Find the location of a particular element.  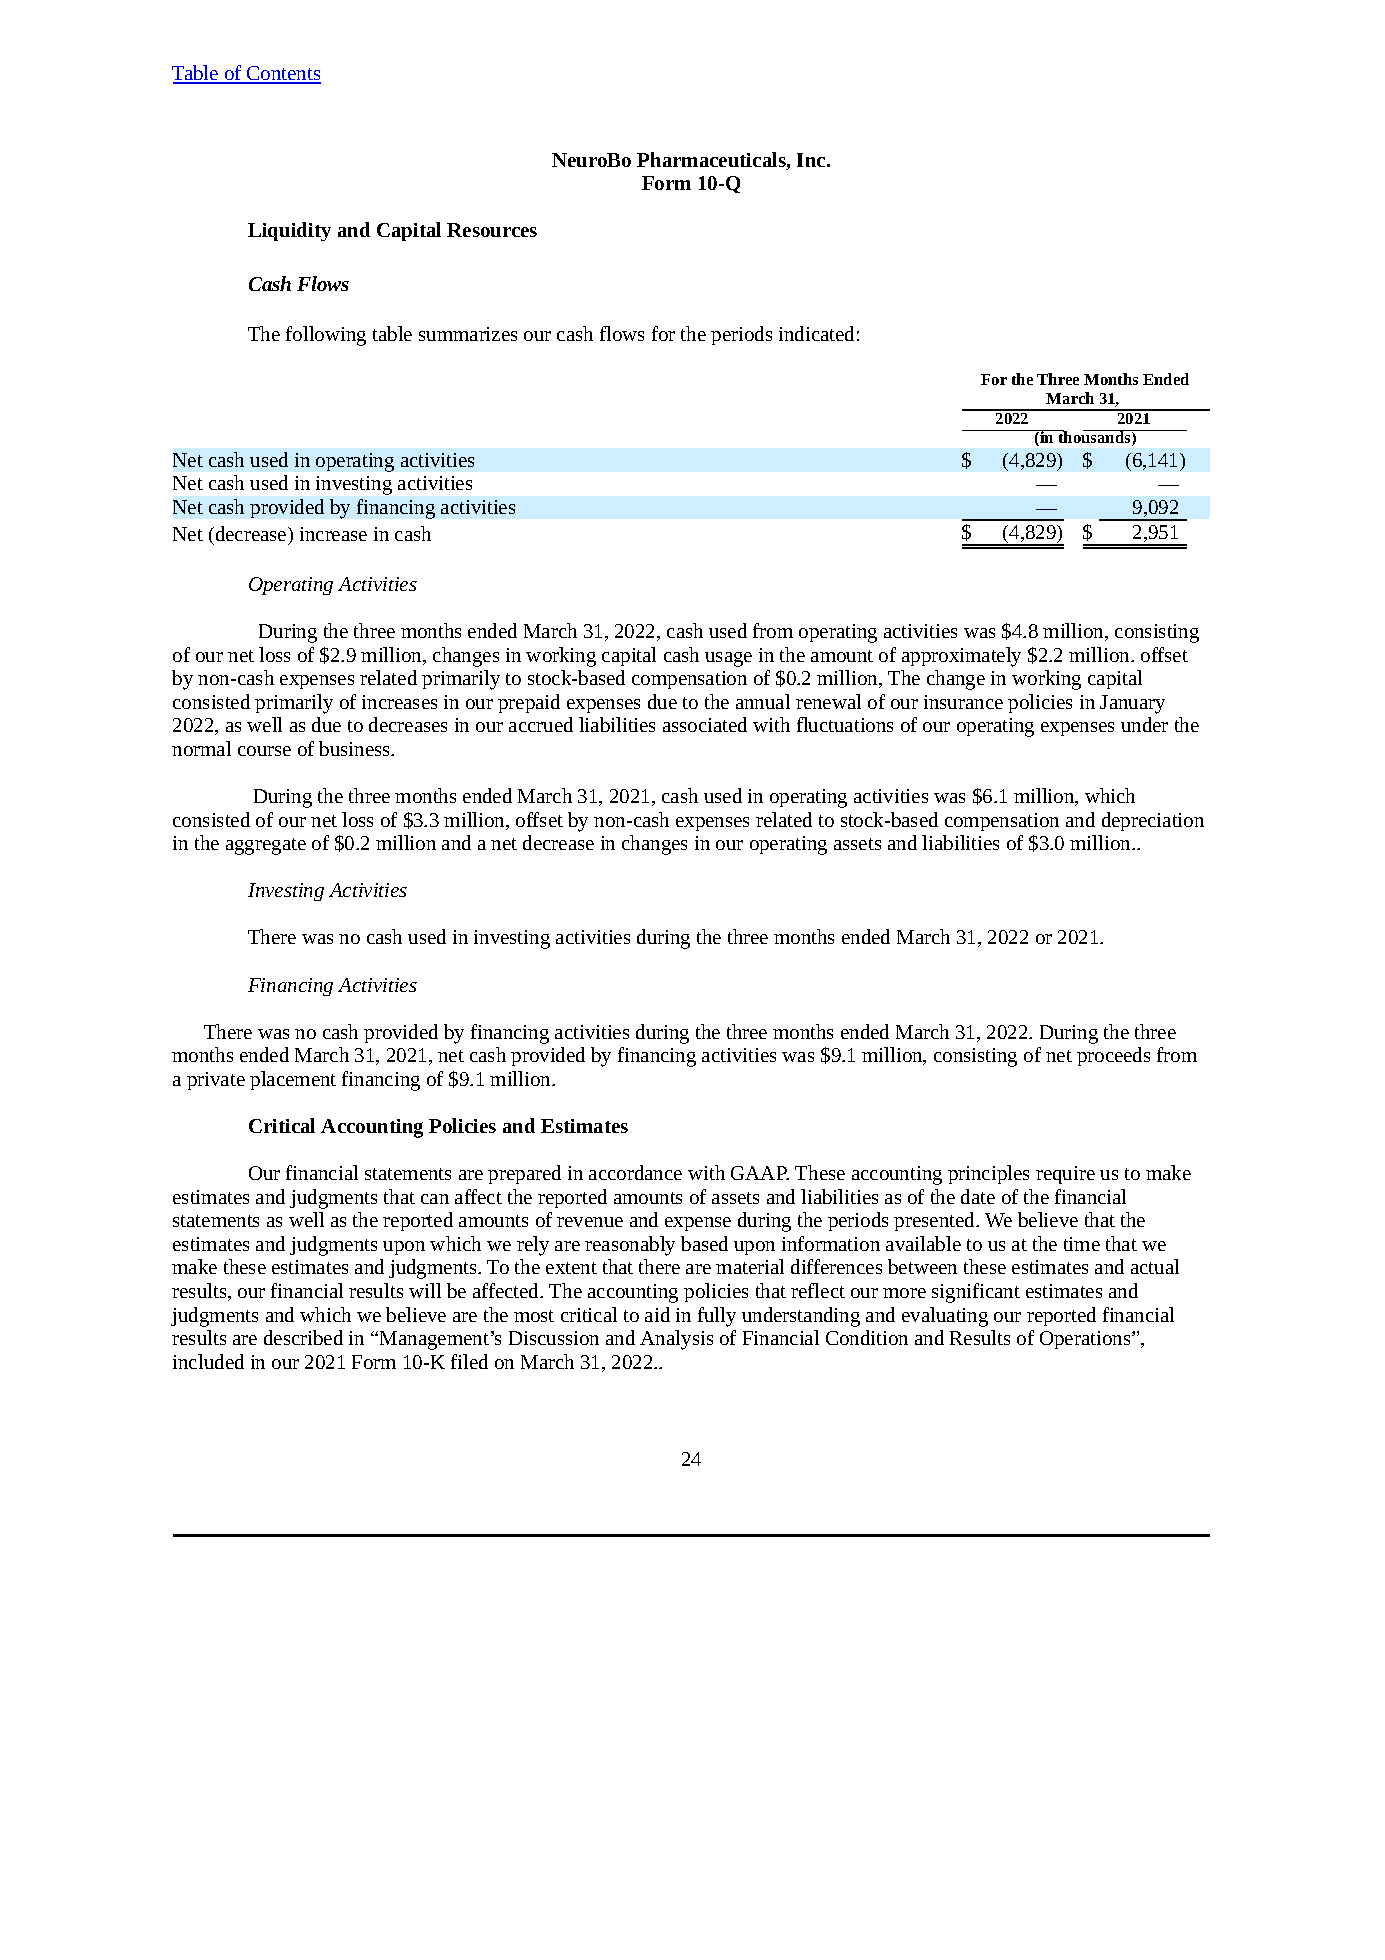

insurance is located at coordinates (963, 702).
